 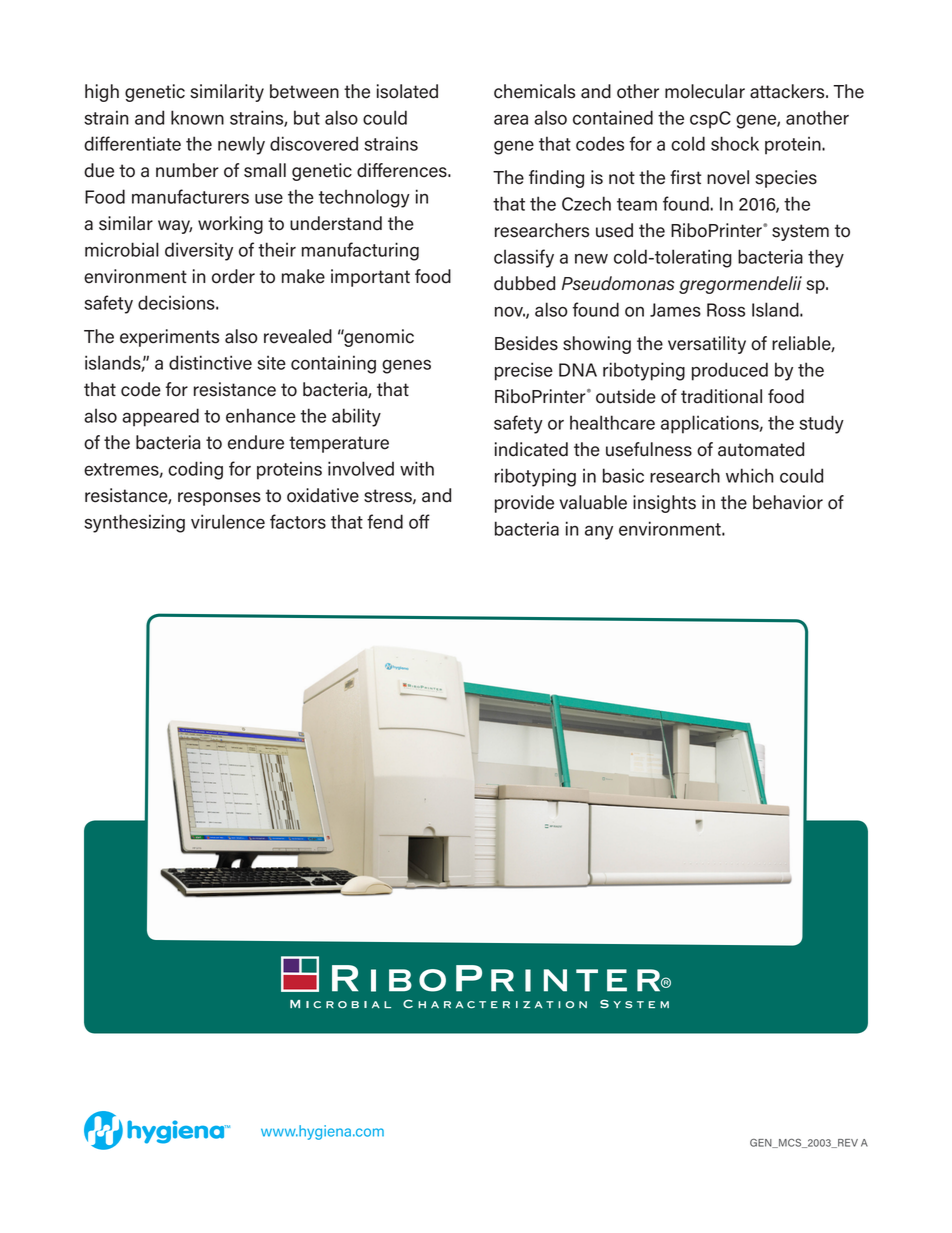 I want to click on diversity, so click(x=199, y=251).
